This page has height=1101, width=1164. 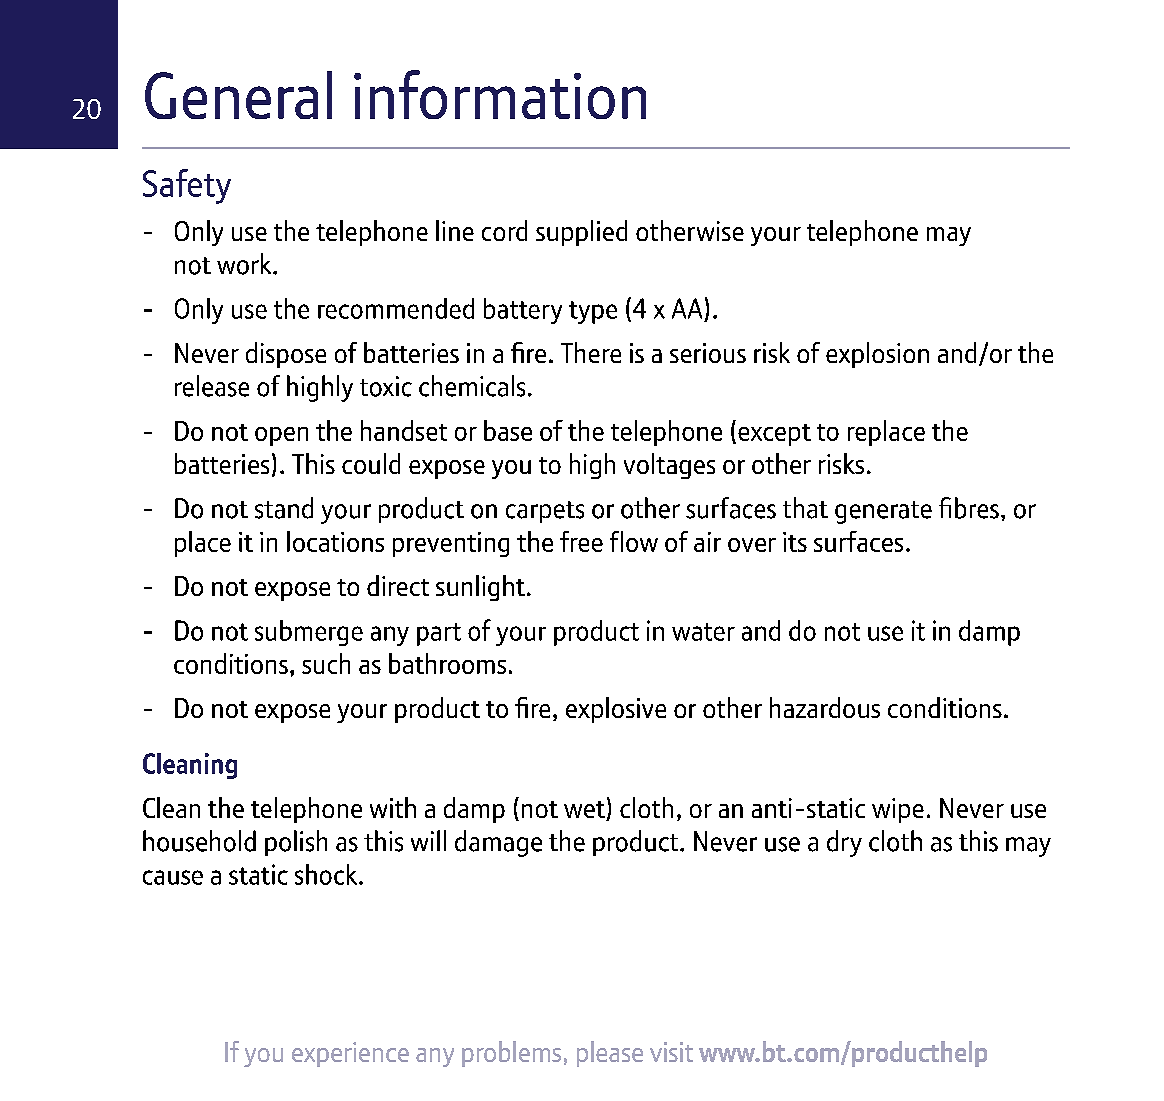 I want to click on locations, so click(x=335, y=541).
